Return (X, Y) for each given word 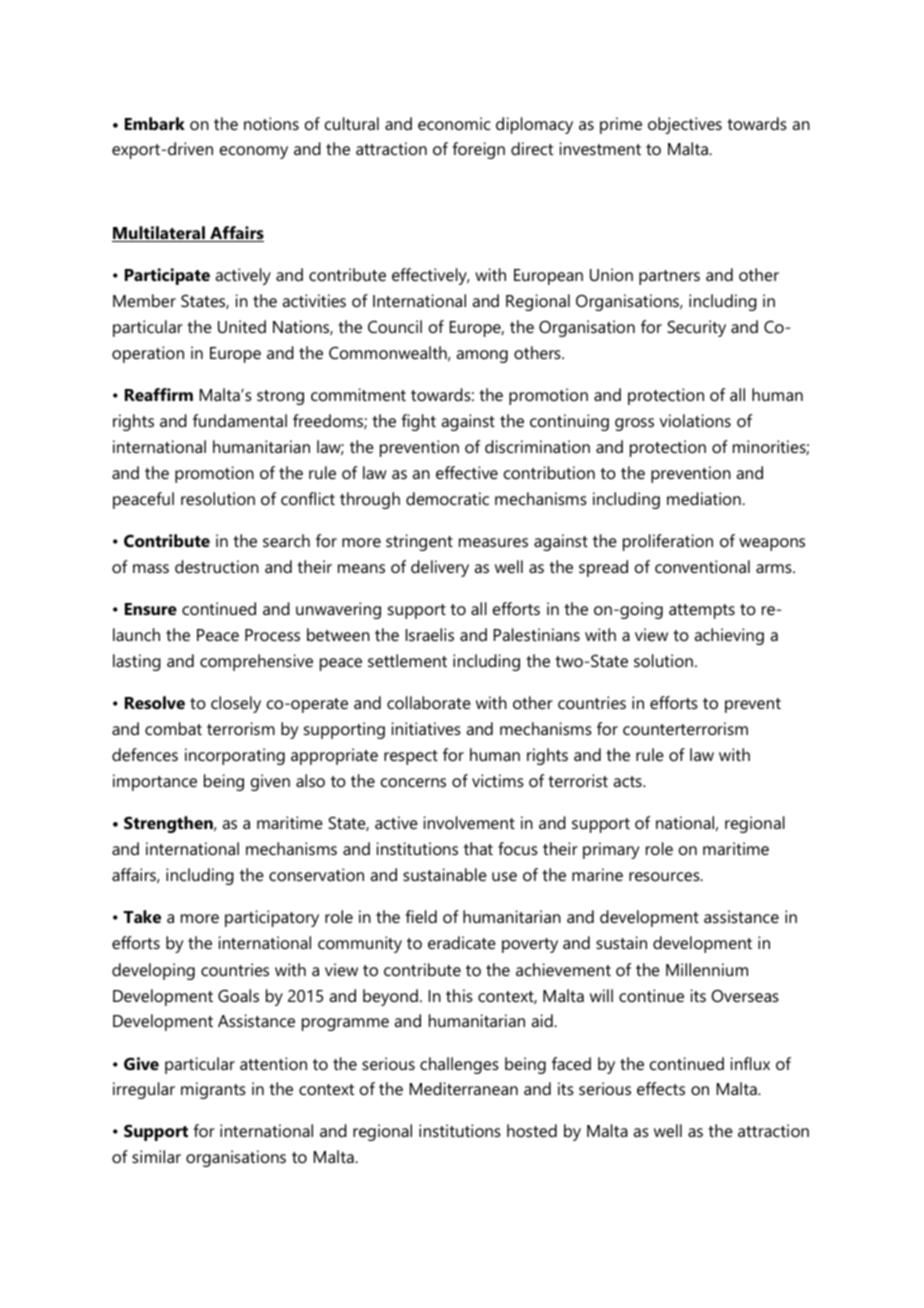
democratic (447, 498)
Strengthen (169, 824)
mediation (705, 498)
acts (628, 781)
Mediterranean (464, 1088)
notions (271, 123)
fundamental (240, 420)
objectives (685, 125)
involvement (469, 822)
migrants (213, 1090)
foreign (479, 150)
